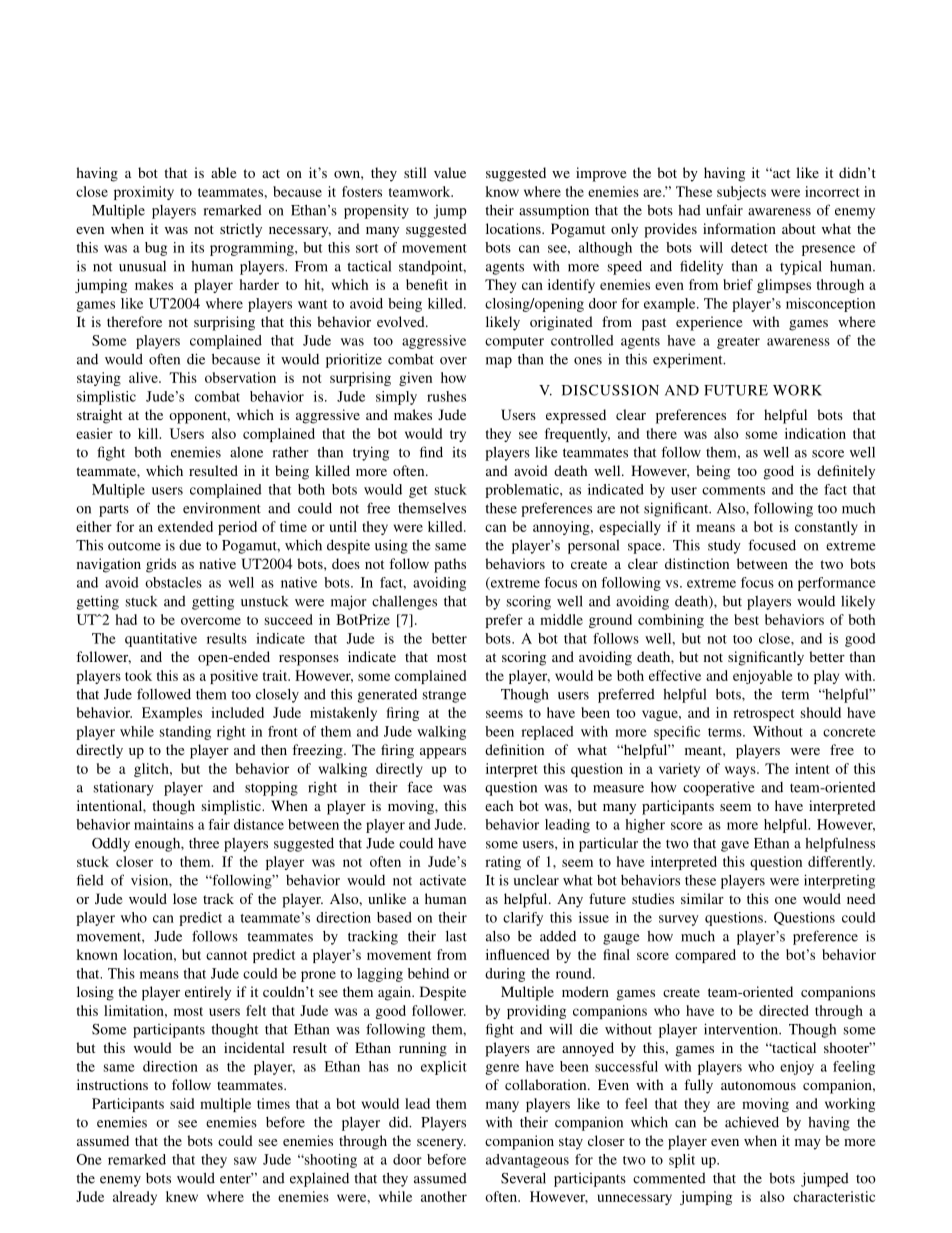 Image resolution: width=952 pixels, height=1233 pixels. I want to click on strange, so click(444, 696).
